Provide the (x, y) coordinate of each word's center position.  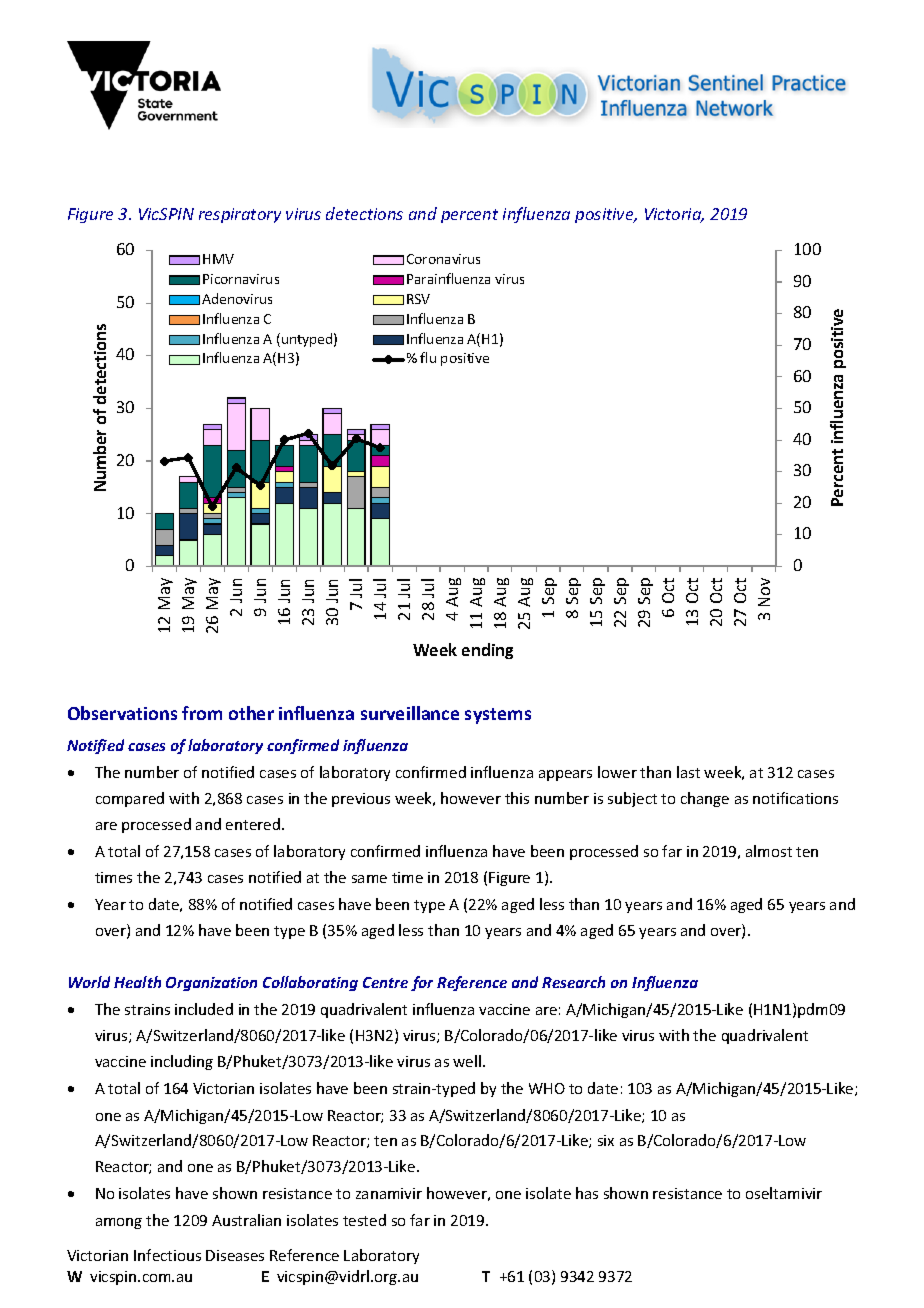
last (688, 772)
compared (130, 799)
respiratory (240, 215)
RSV (418, 299)
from (202, 713)
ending (487, 651)
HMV (218, 259)
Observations (122, 713)
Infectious (167, 1255)
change (705, 799)
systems (498, 716)
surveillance (410, 713)
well (467, 1061)
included (204, 1009)
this (517, 798)
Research (573, 982)
